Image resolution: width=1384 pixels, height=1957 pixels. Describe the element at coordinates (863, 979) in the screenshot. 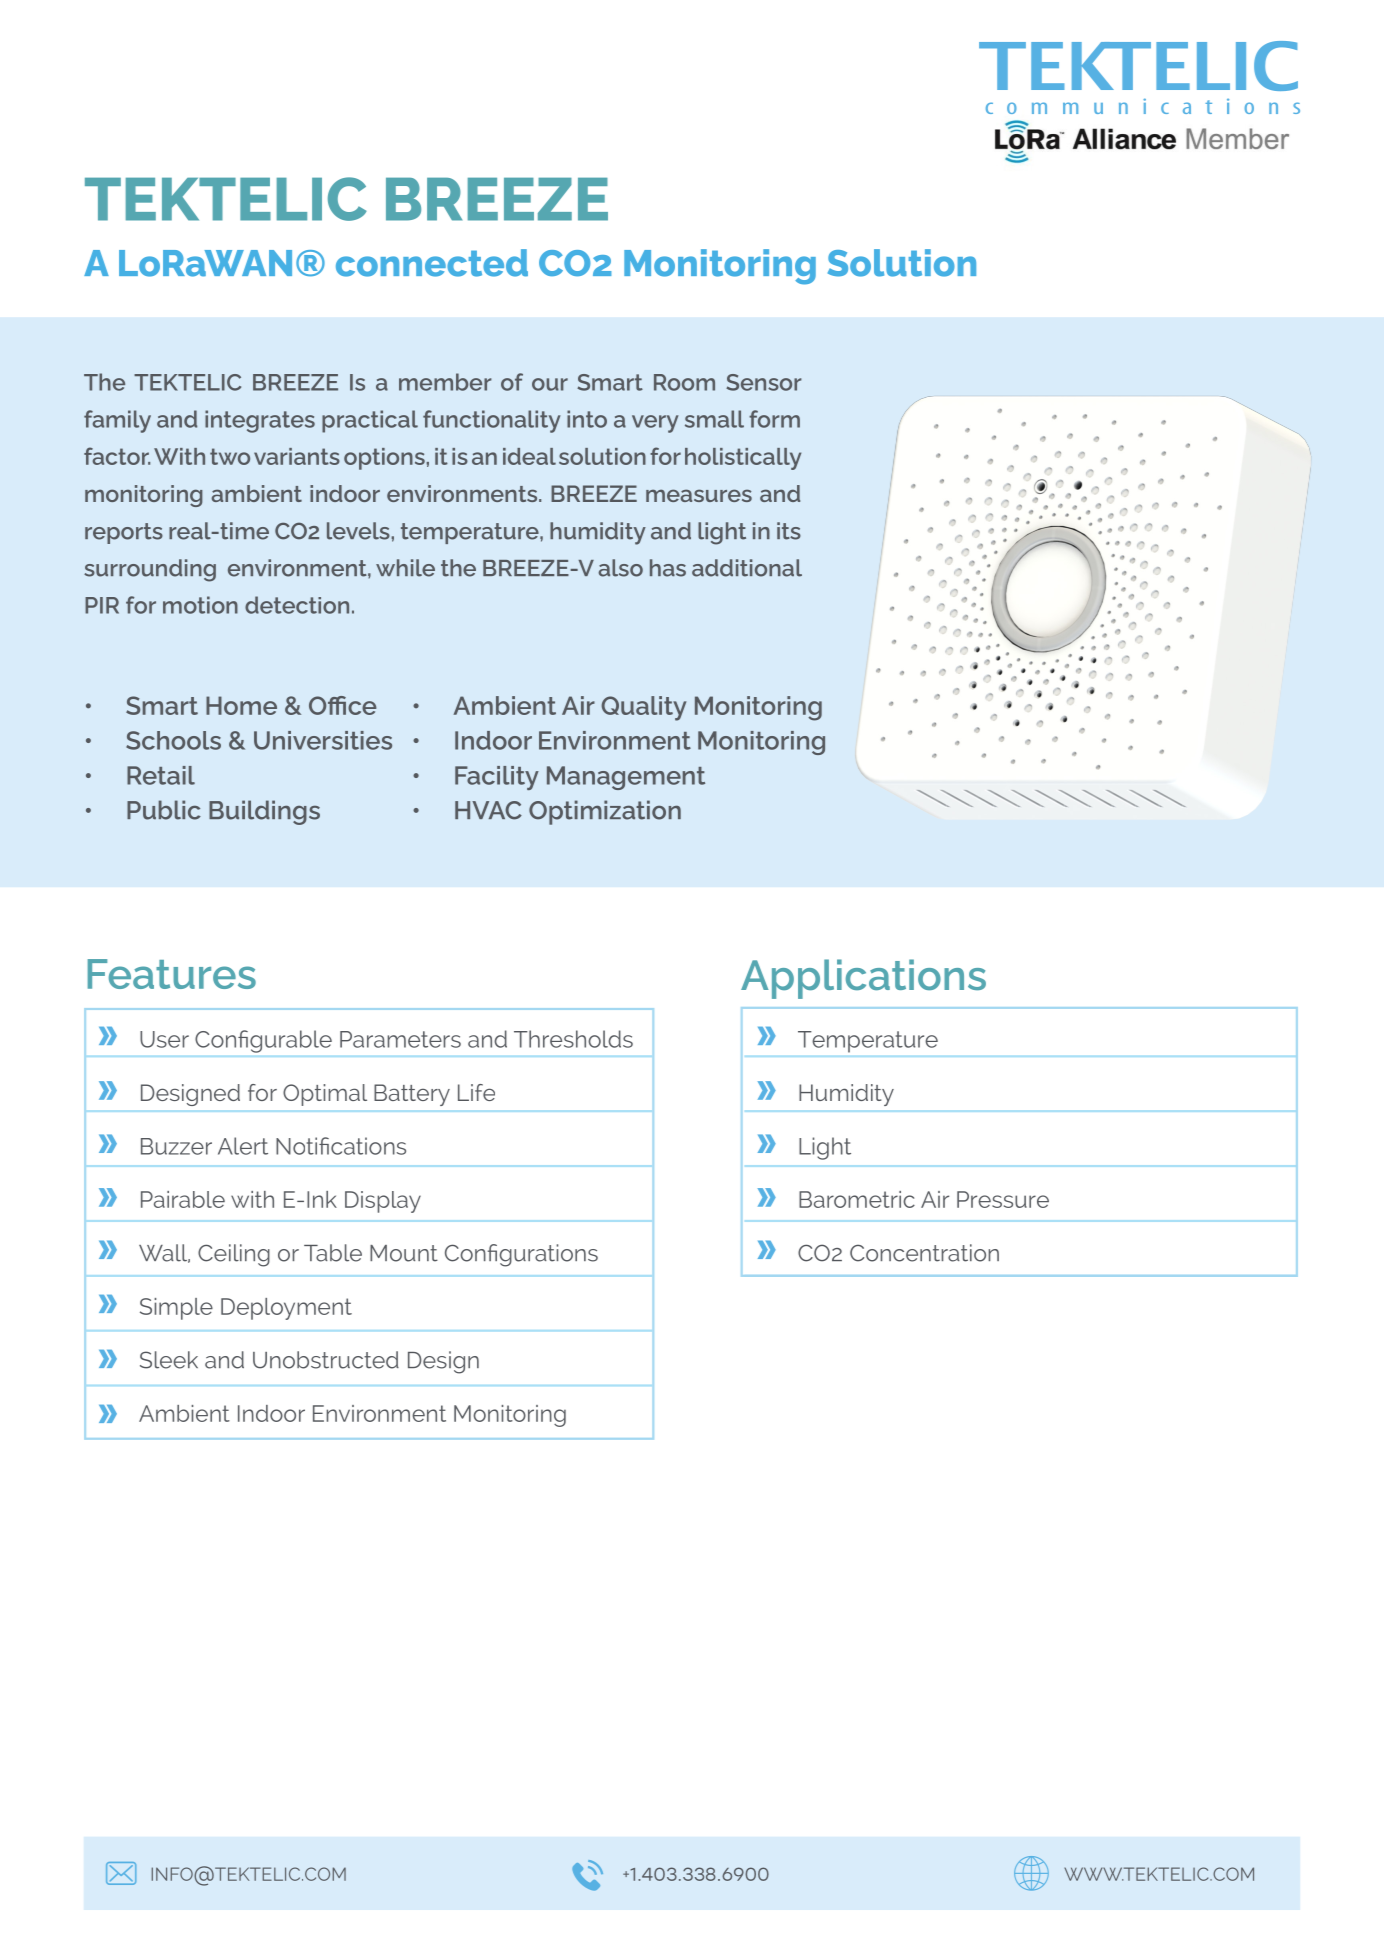

I see `Applications` at that location.
